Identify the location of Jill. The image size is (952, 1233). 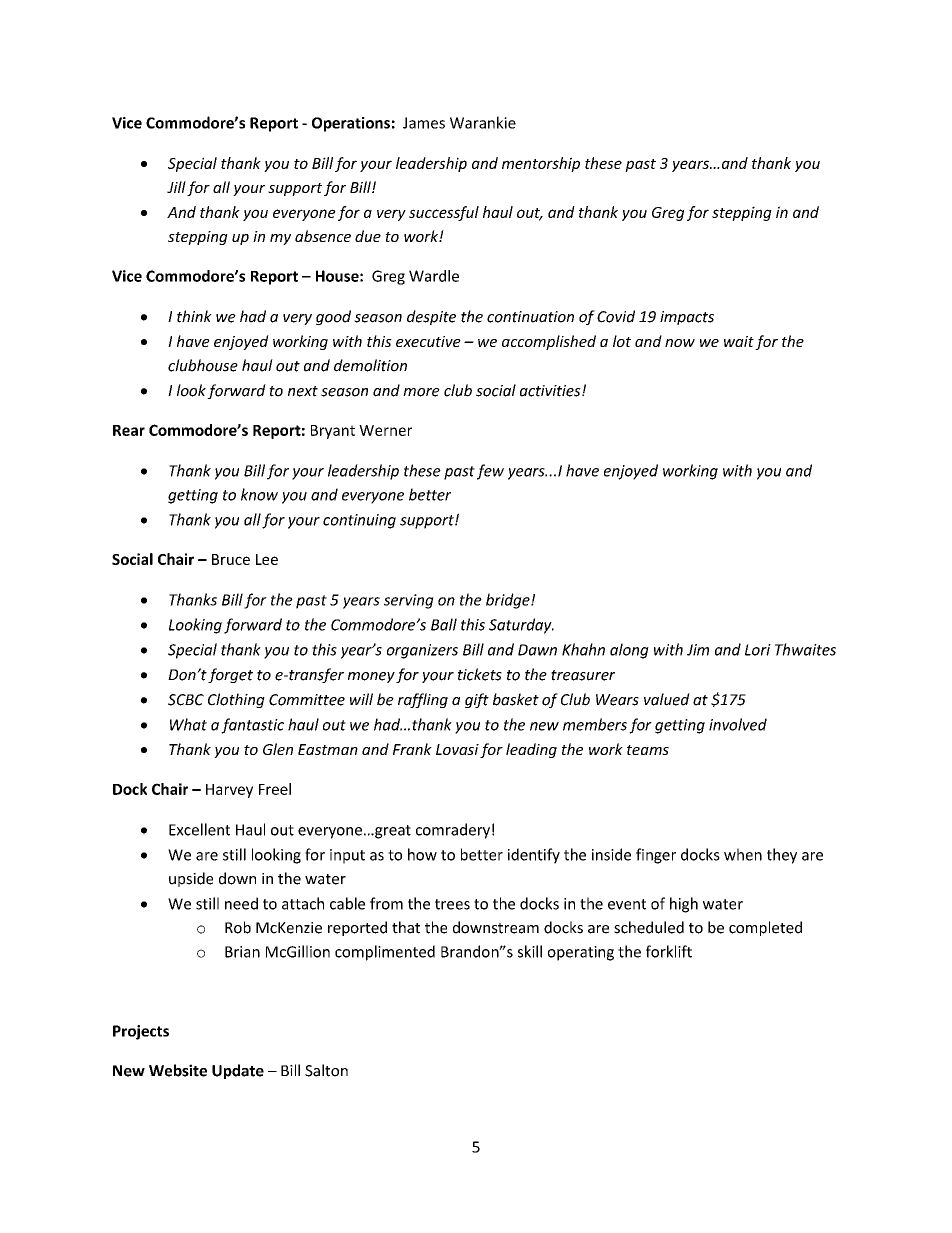
(176, 187).
